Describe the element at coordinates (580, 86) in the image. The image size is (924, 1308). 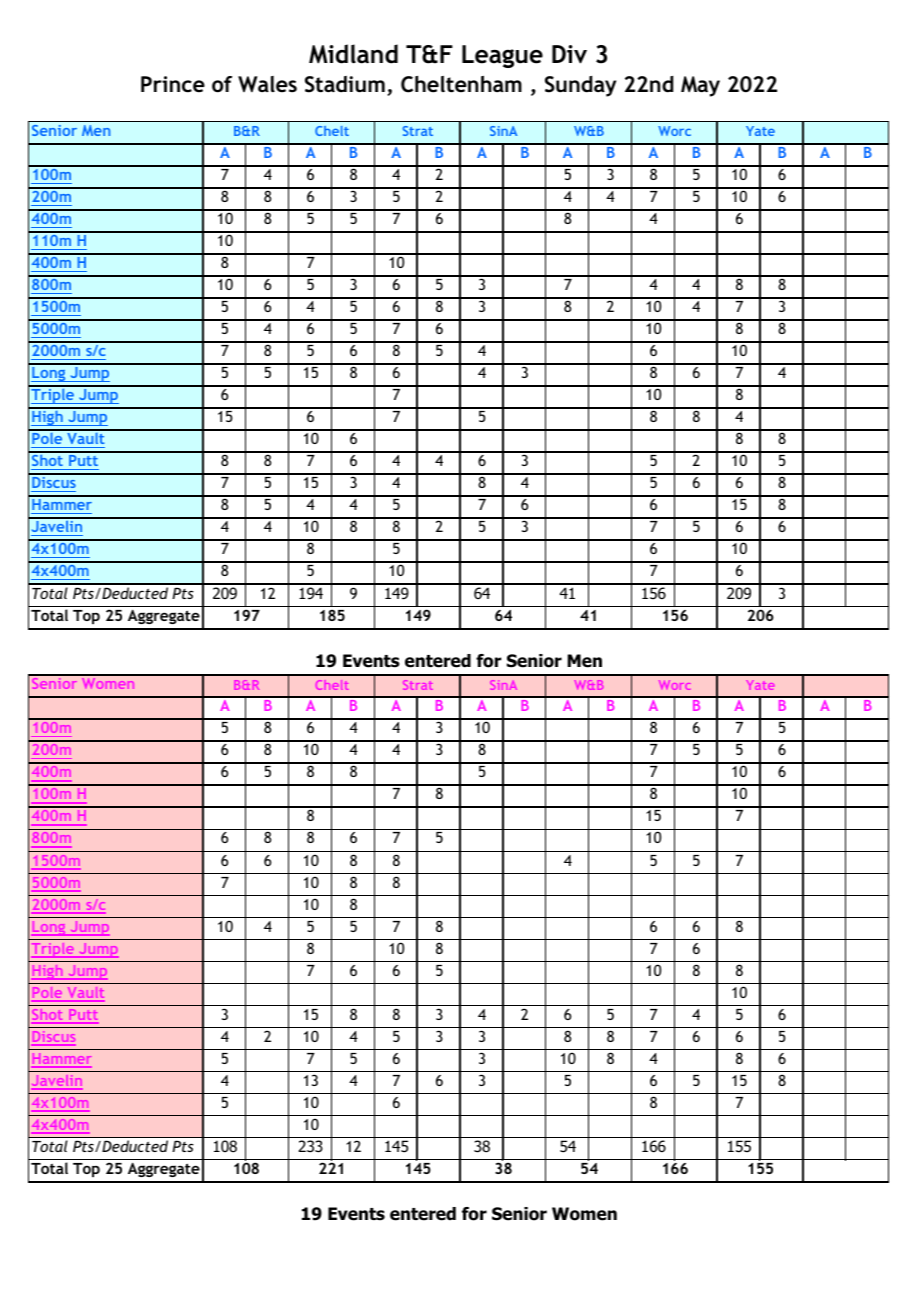
I see `Sunday` at that location.
